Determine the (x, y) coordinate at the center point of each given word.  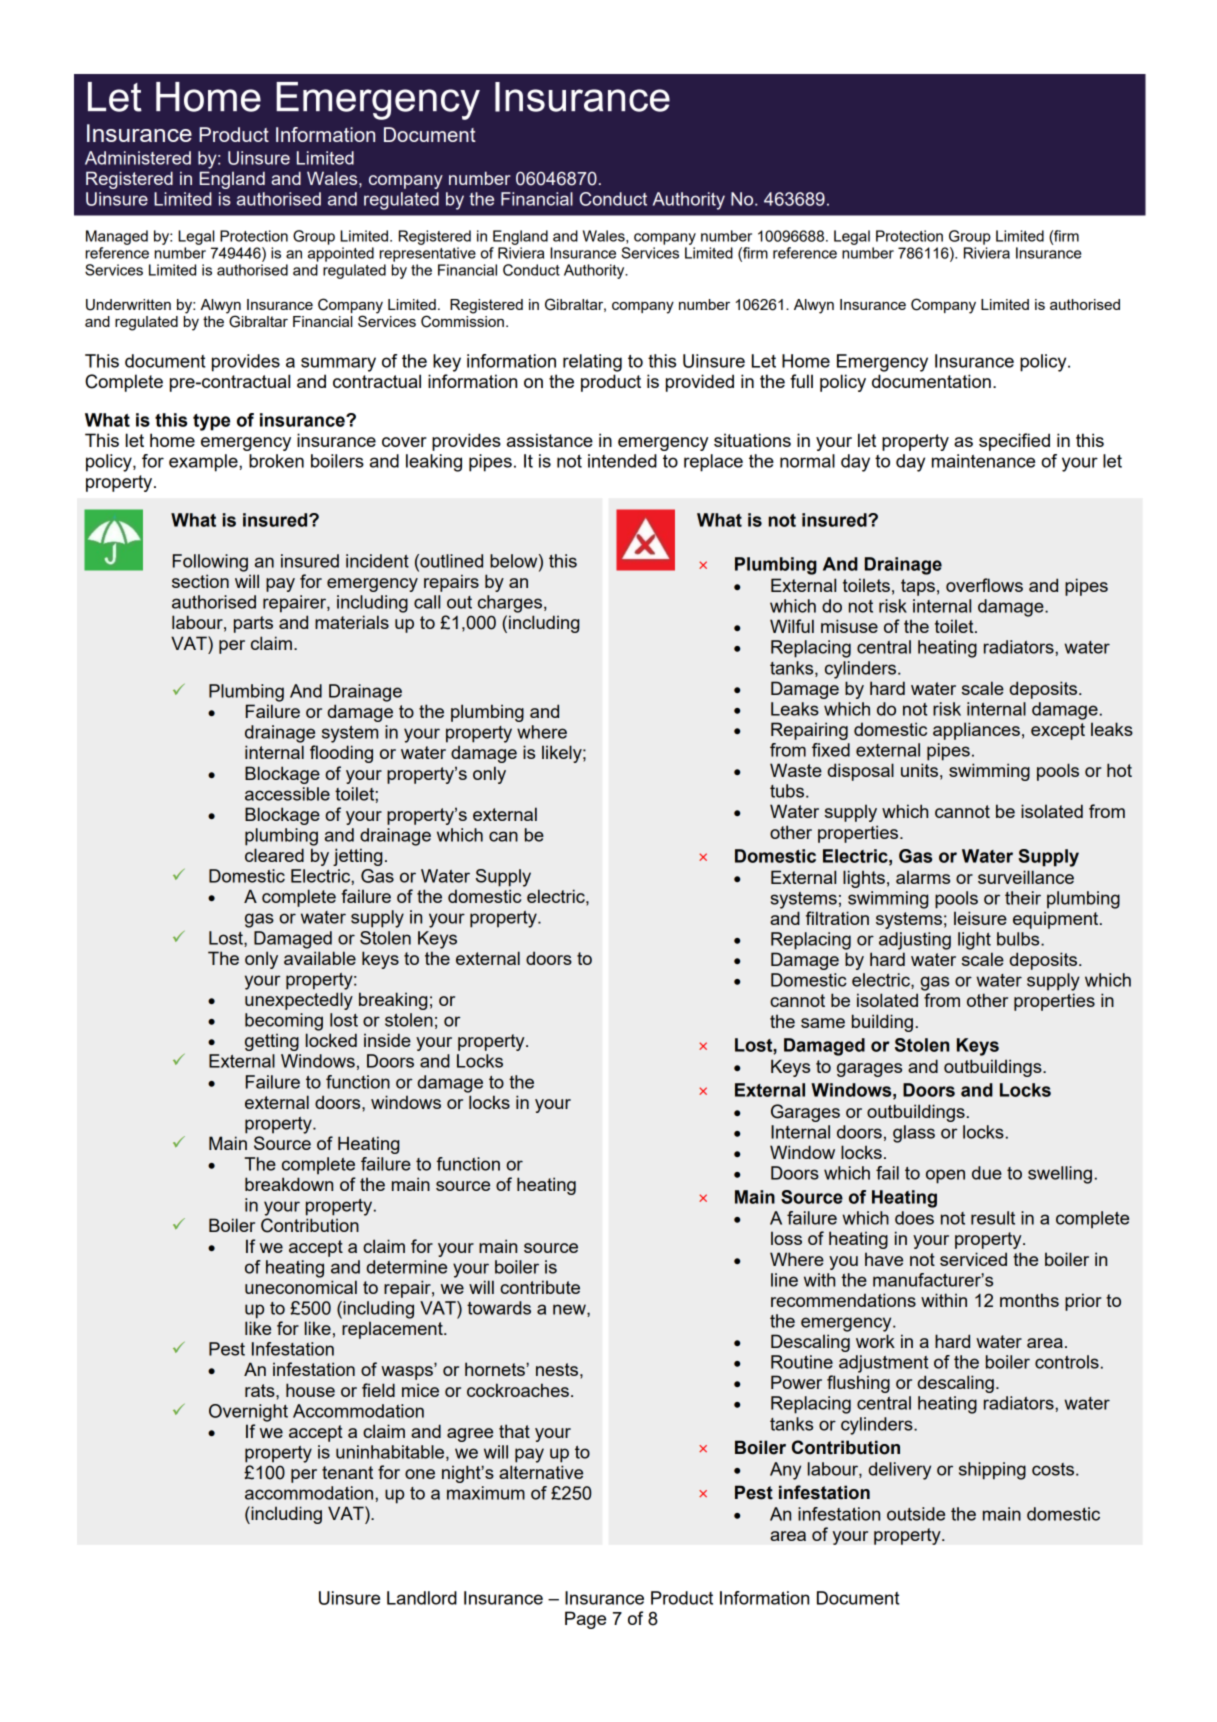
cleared (274, 855)
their (1023, 898)
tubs (788, 791)
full (801, 381)
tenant (347, 1472)
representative (428, 254)
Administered (138, 158)
